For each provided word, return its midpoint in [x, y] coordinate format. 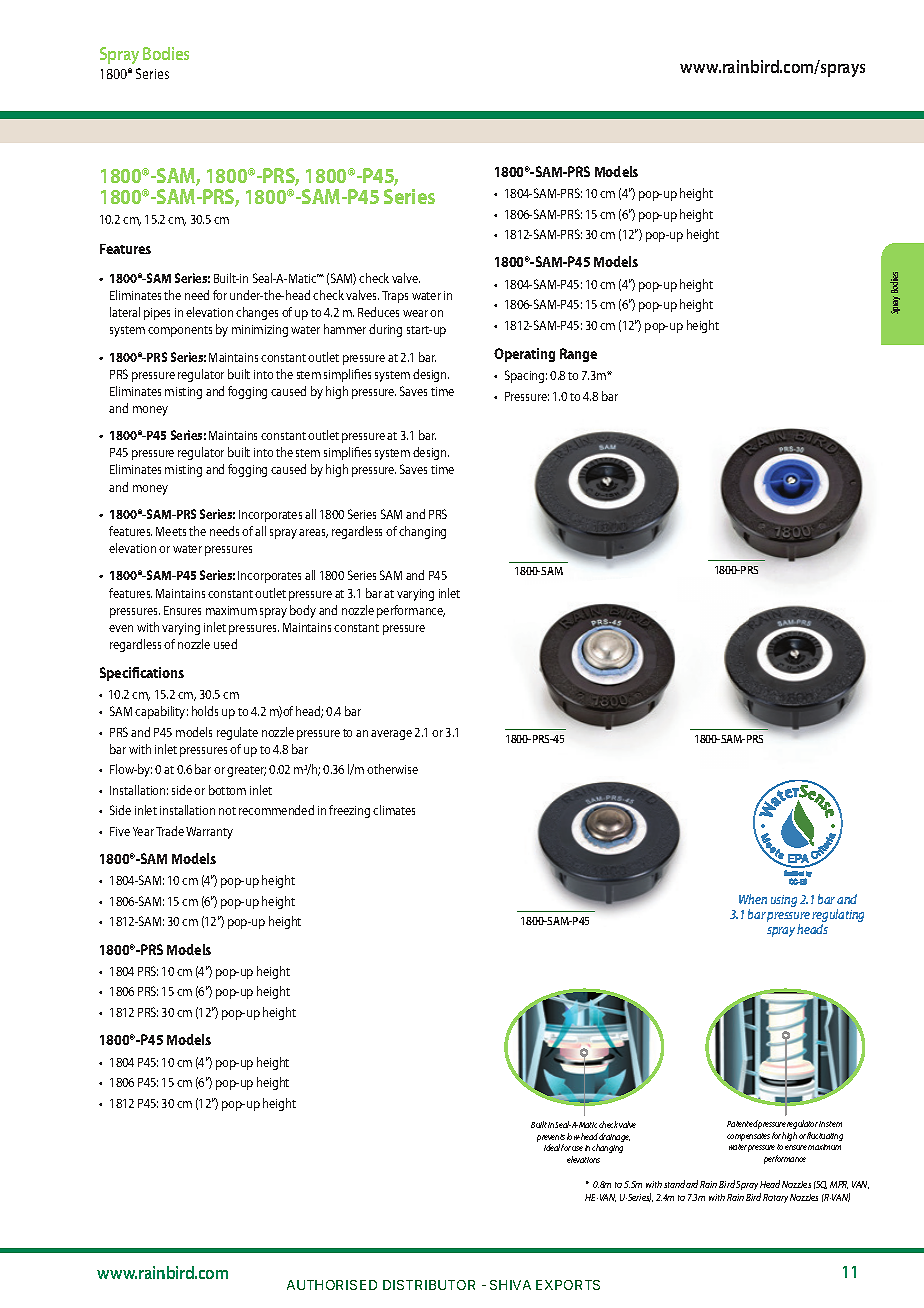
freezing [349, 811]
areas [313, 533]
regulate [237, 733]
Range [578, 355]
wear [415, 313]
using [784, 901]
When [753, 899]
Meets [171, 531]
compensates [748, 1137]
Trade [170, 831]
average [391, 735]
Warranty [209, 833]
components [180, 331]
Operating [524, 355]
